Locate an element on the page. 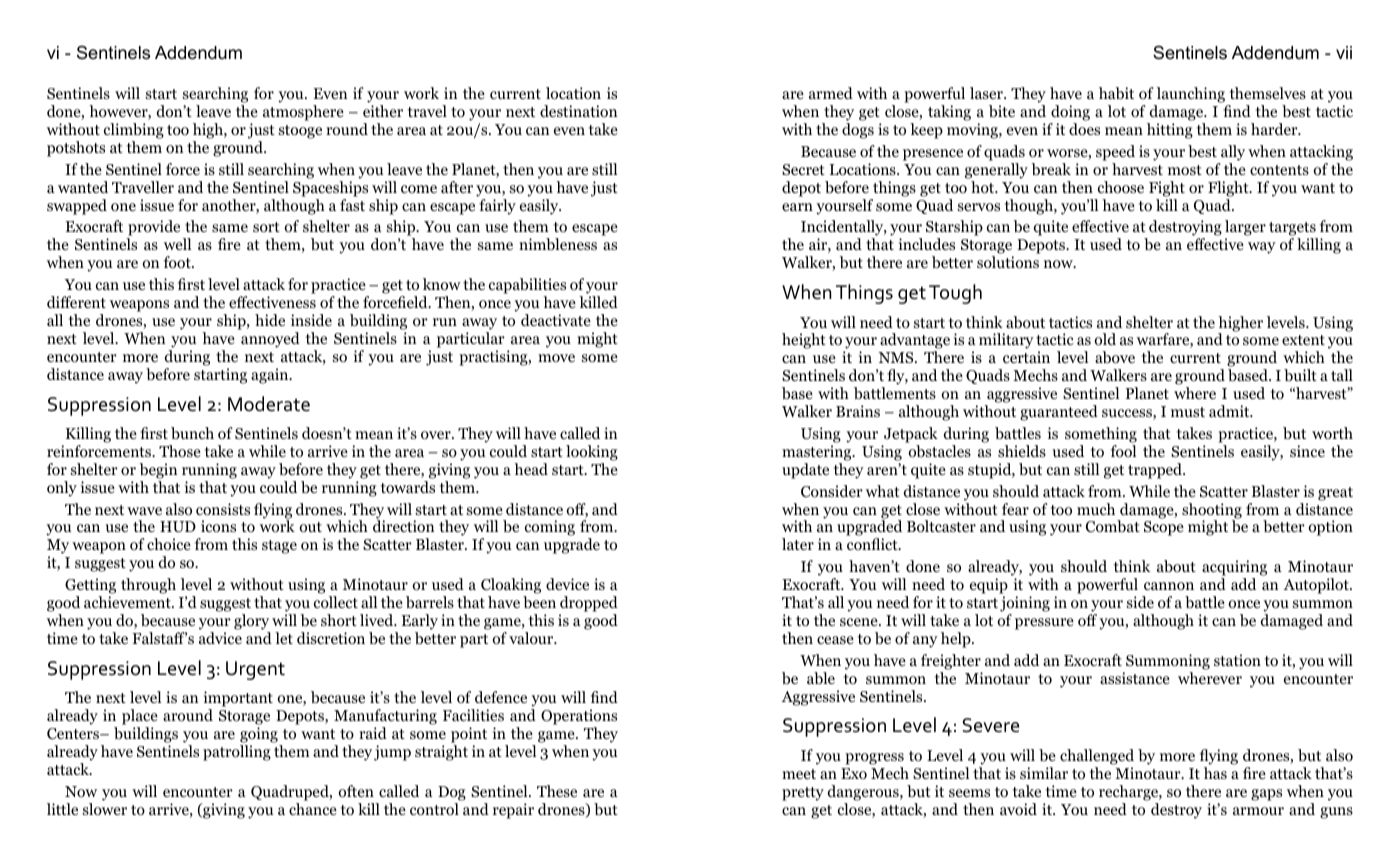 The image size is (1400, 865). armed is located at coordinates (831, 93).
